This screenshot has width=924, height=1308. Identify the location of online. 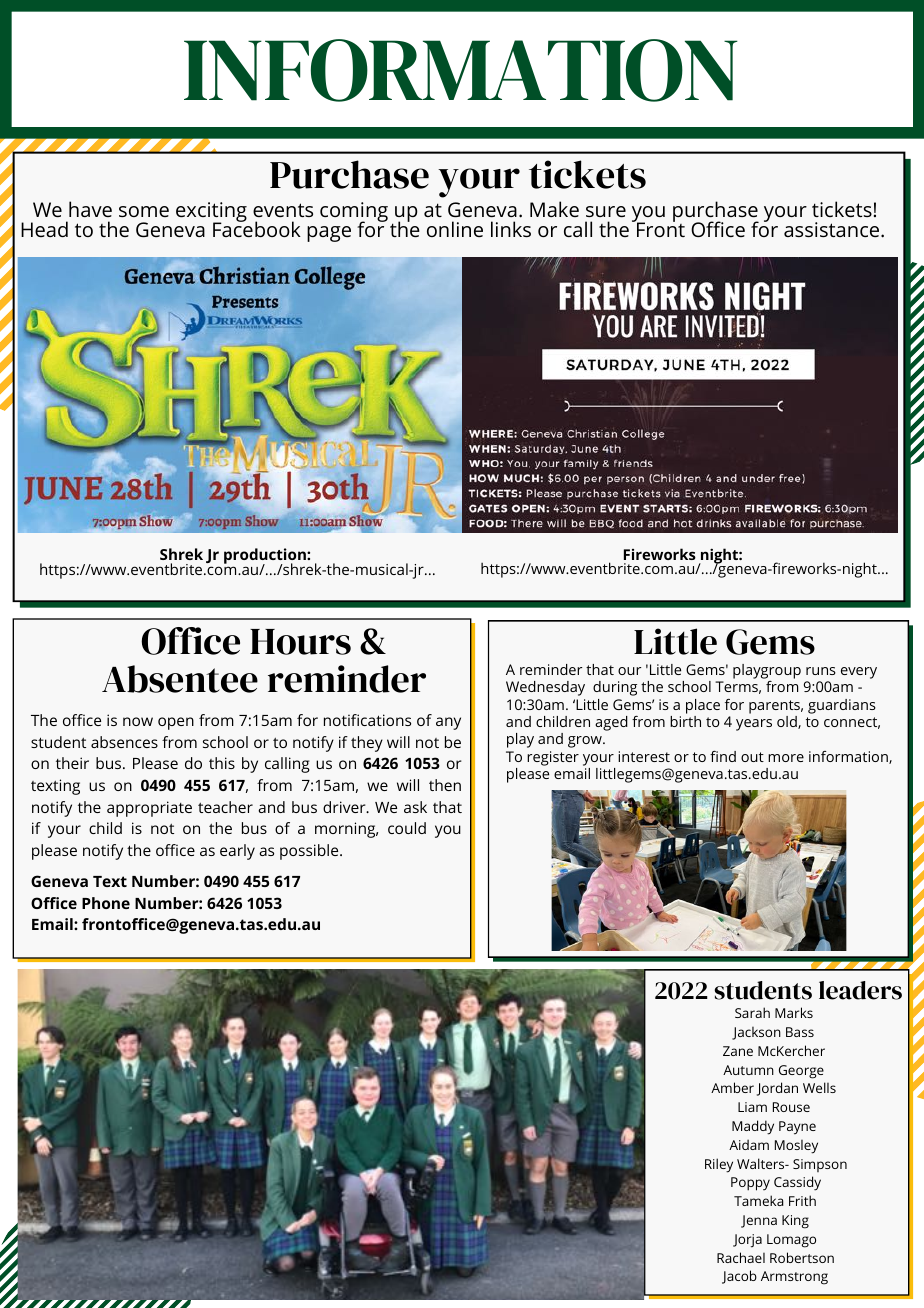
(455, 229).
